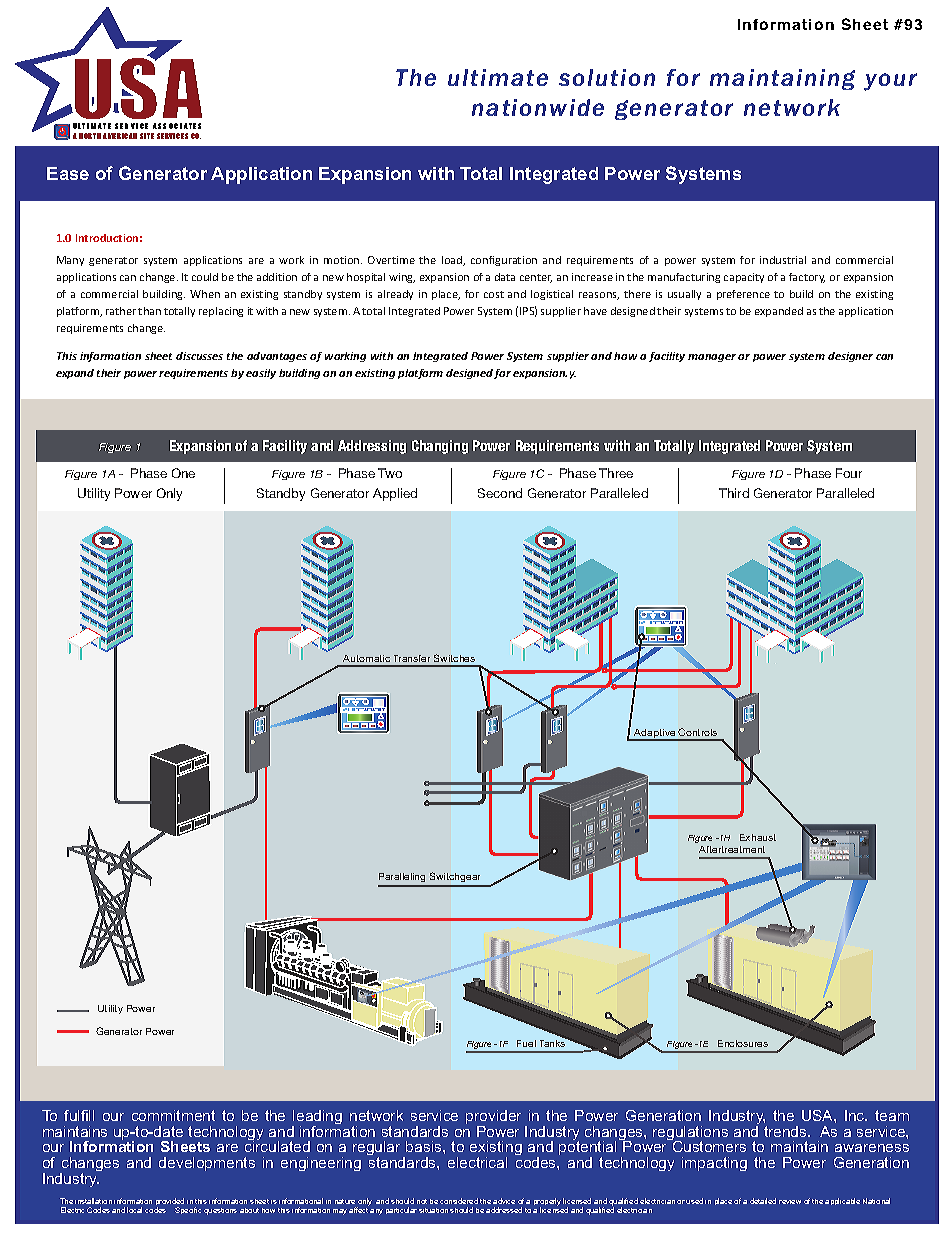  What do you see at coordinates (538, 107) in the document?
I see `nationwide` at bounding box center [538, 107].
